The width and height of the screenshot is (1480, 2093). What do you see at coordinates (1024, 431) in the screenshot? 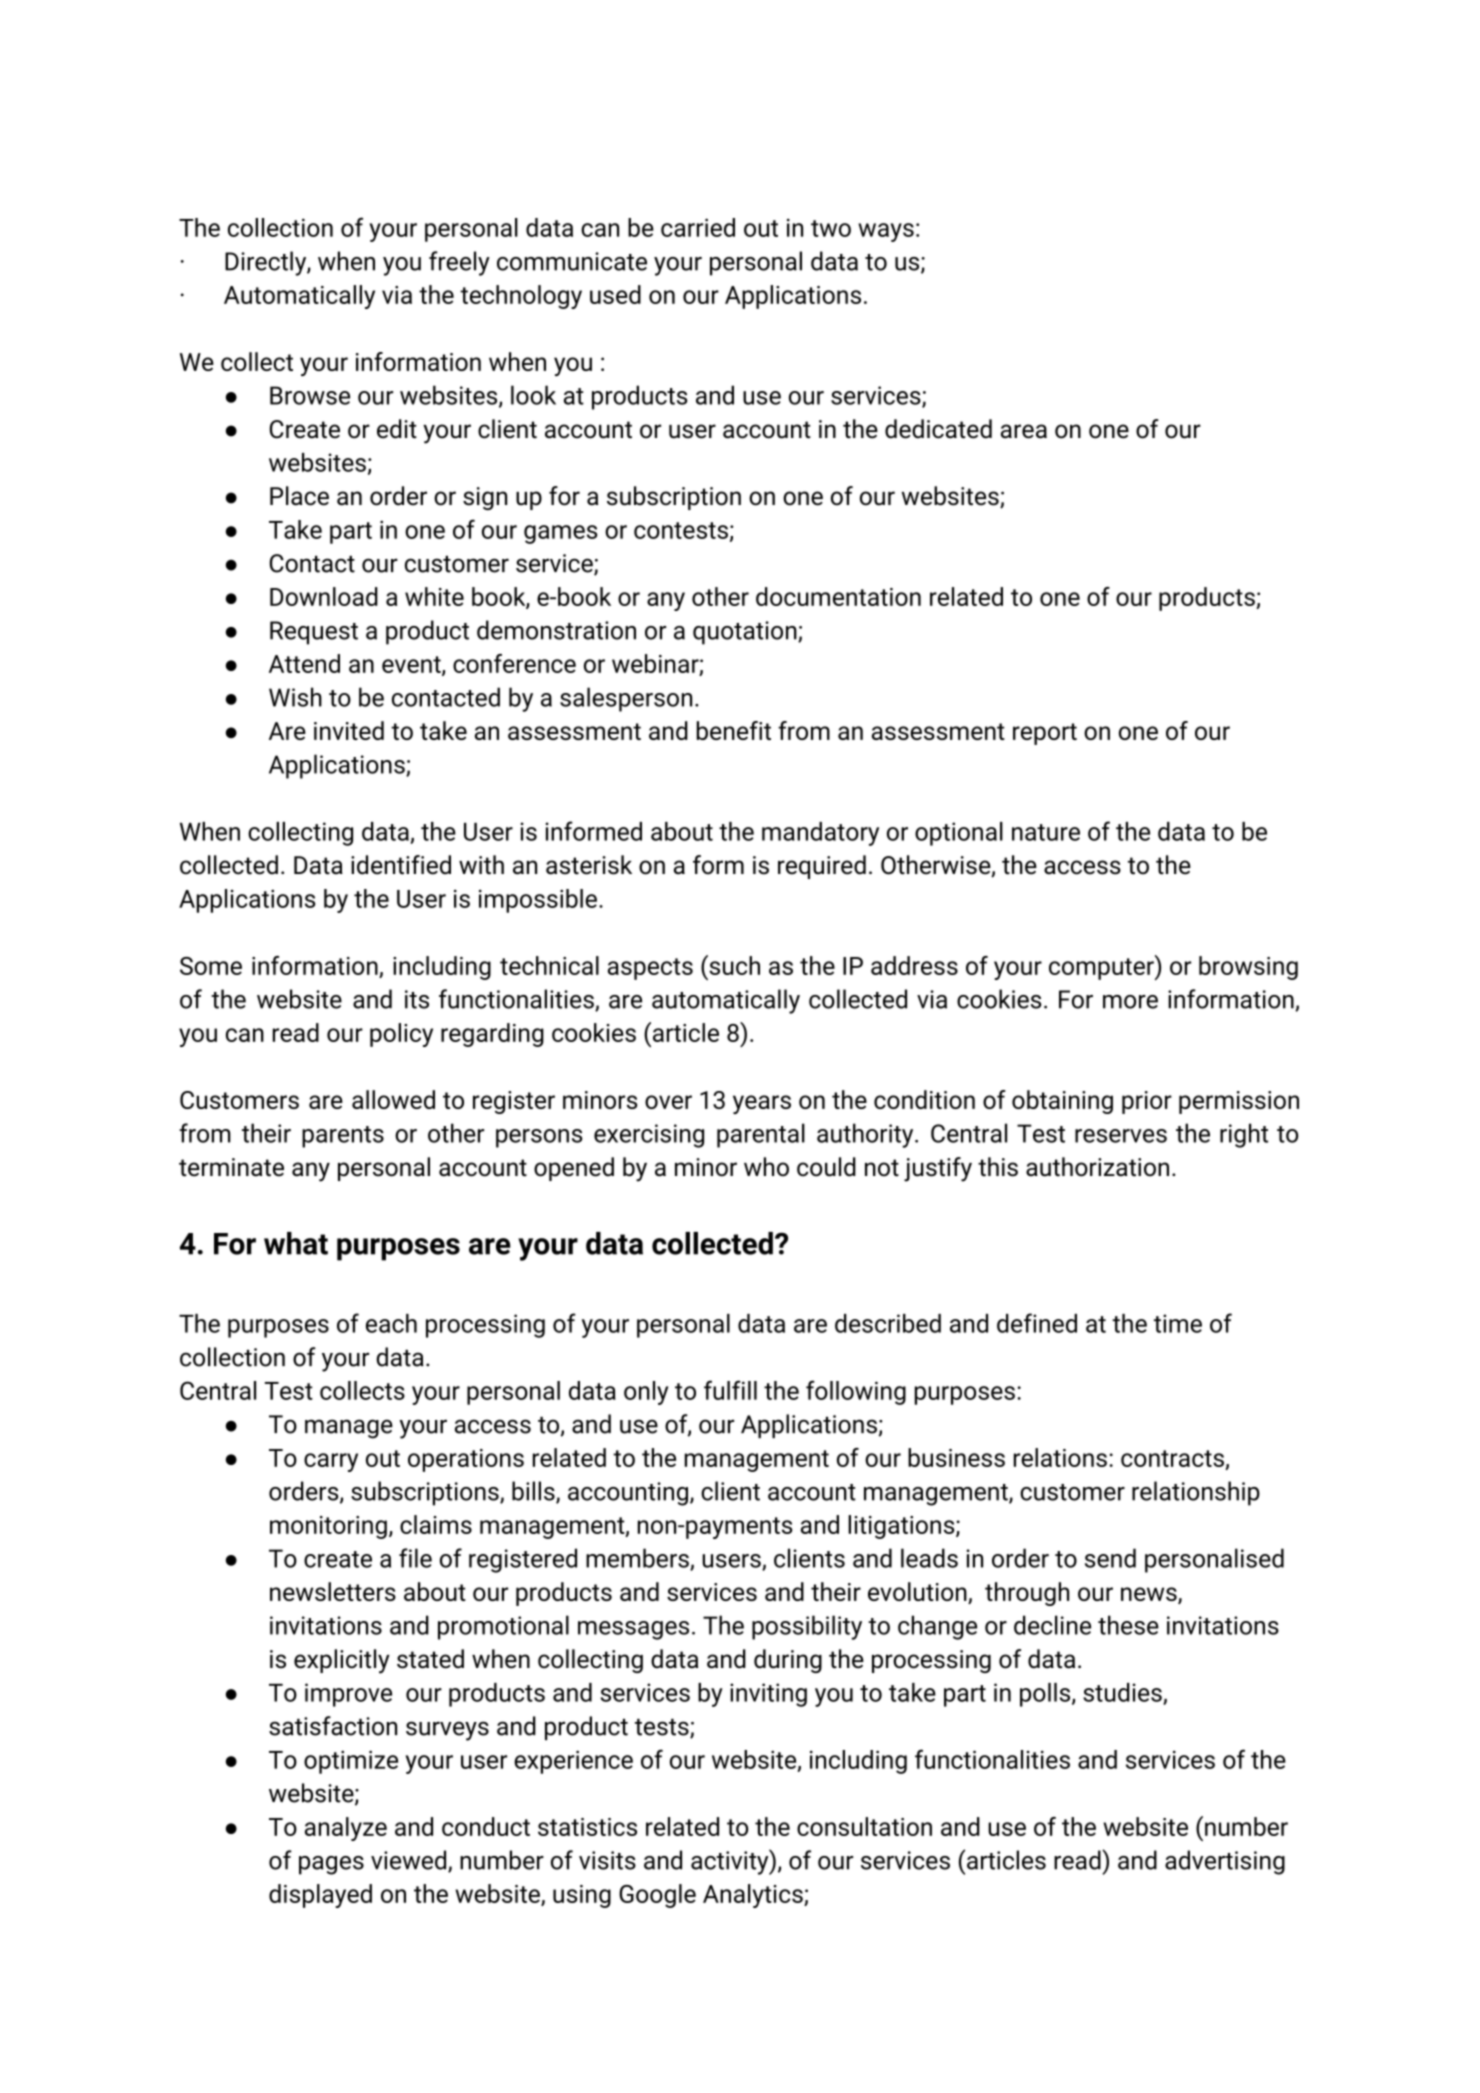
I see `area` at bounding box center [1024, 431].
